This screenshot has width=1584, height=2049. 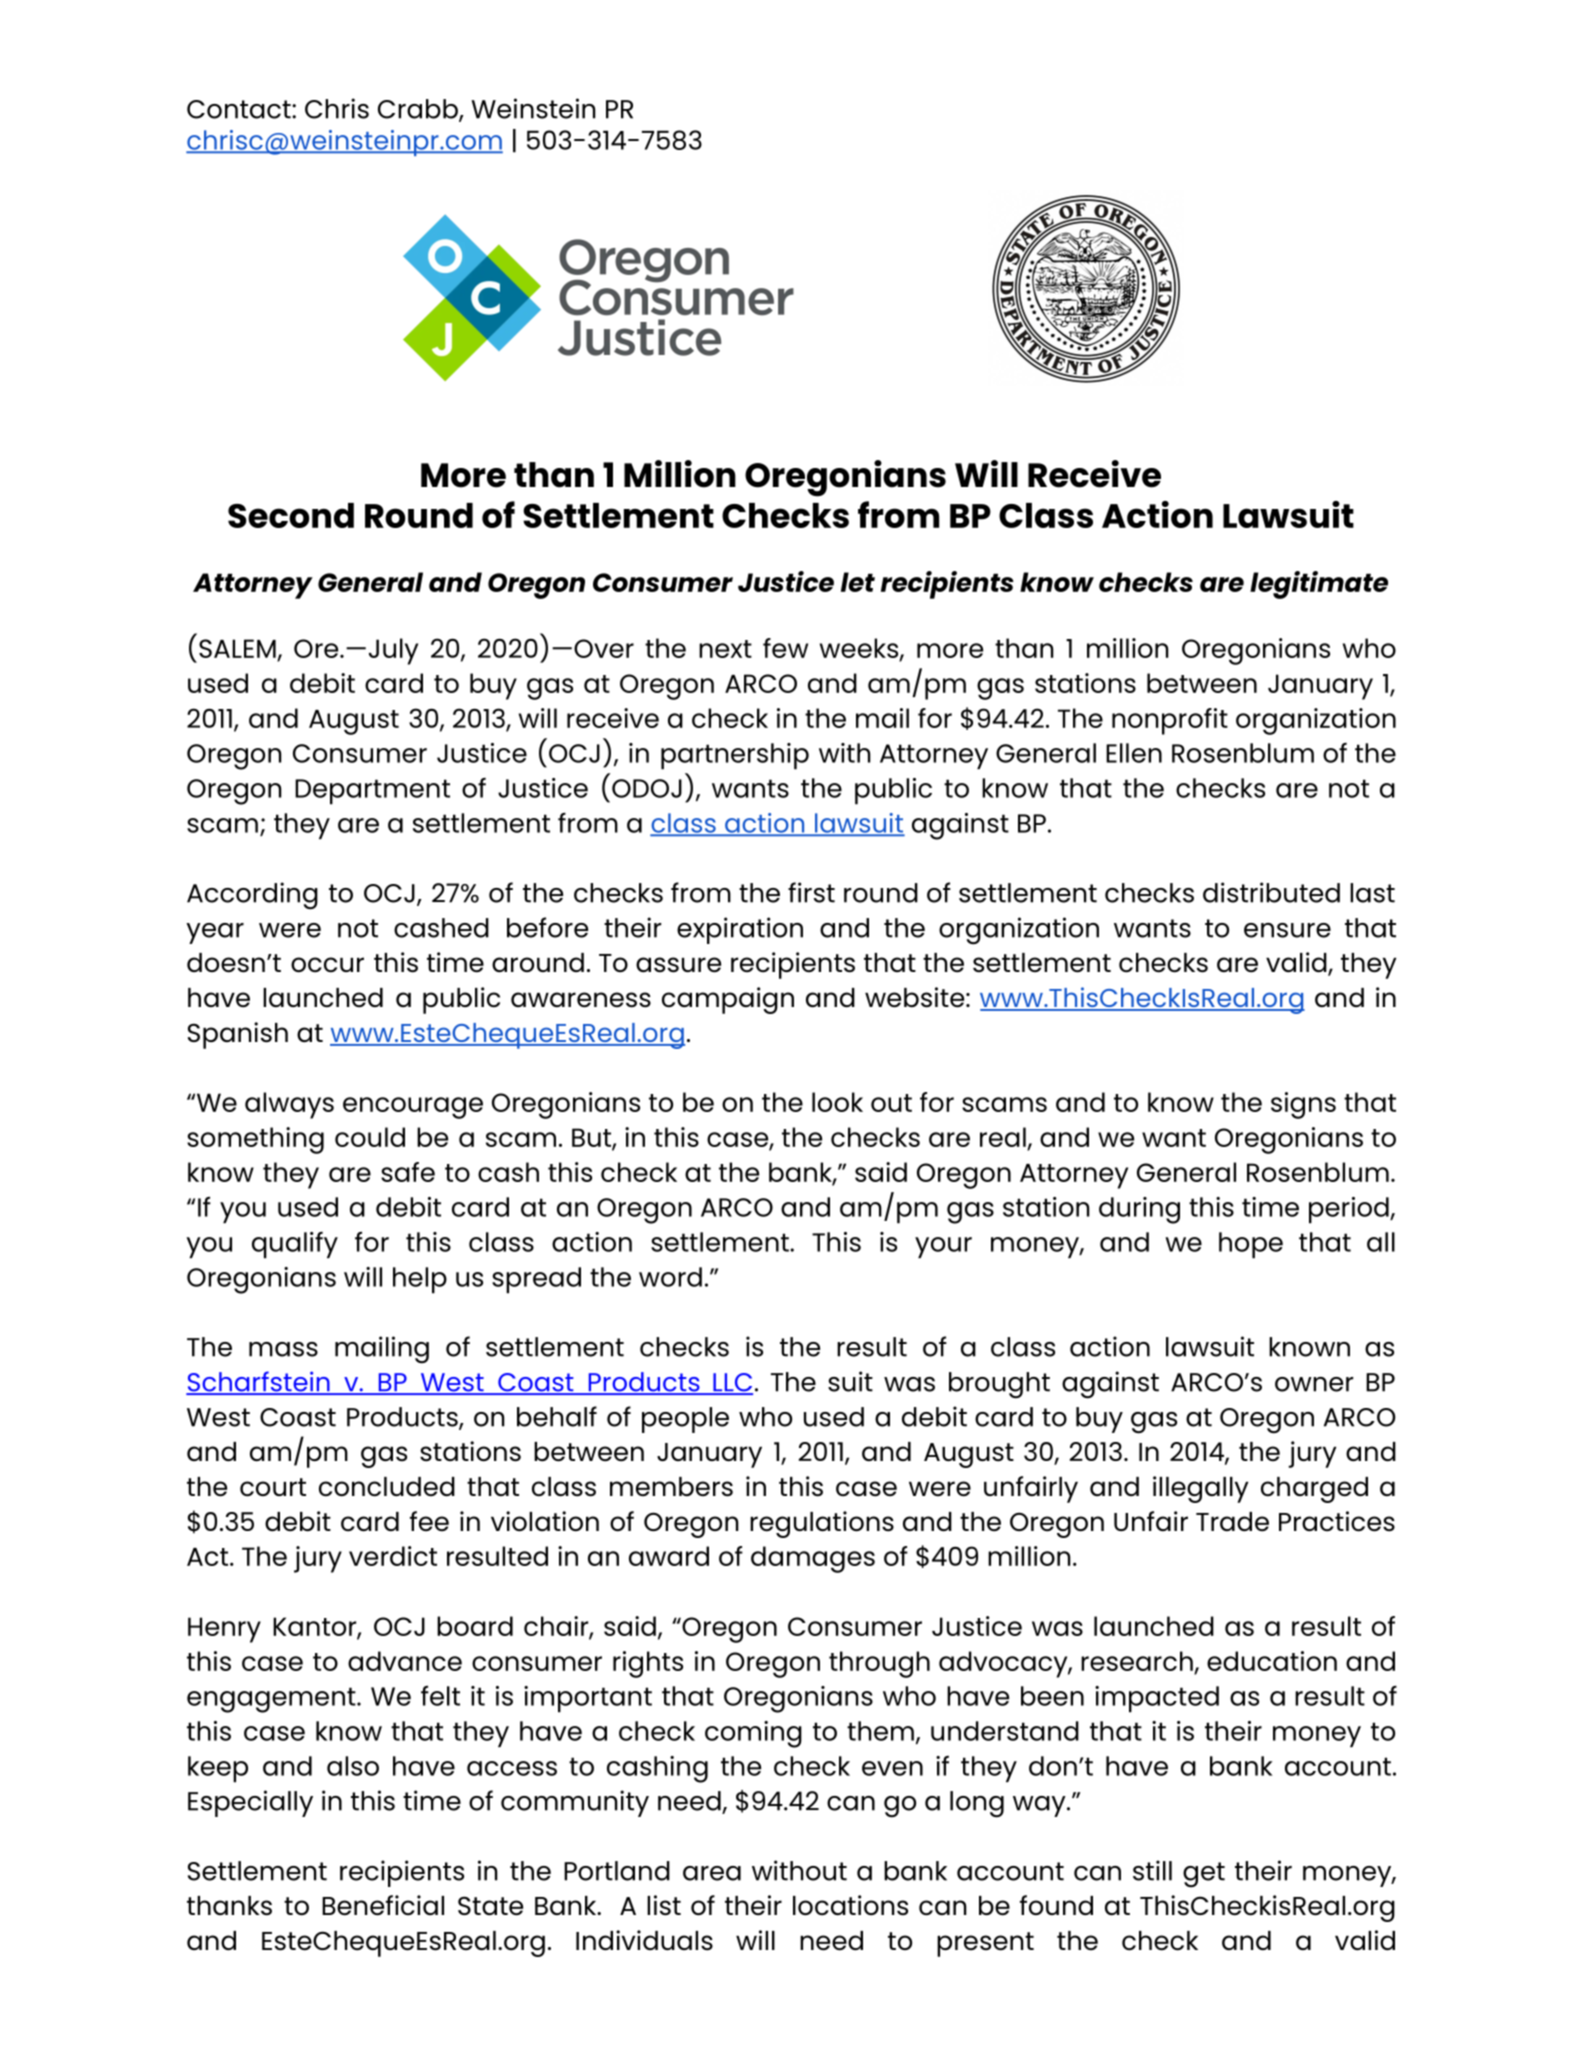 I want to click on look, so click(x=837, y=1102).
